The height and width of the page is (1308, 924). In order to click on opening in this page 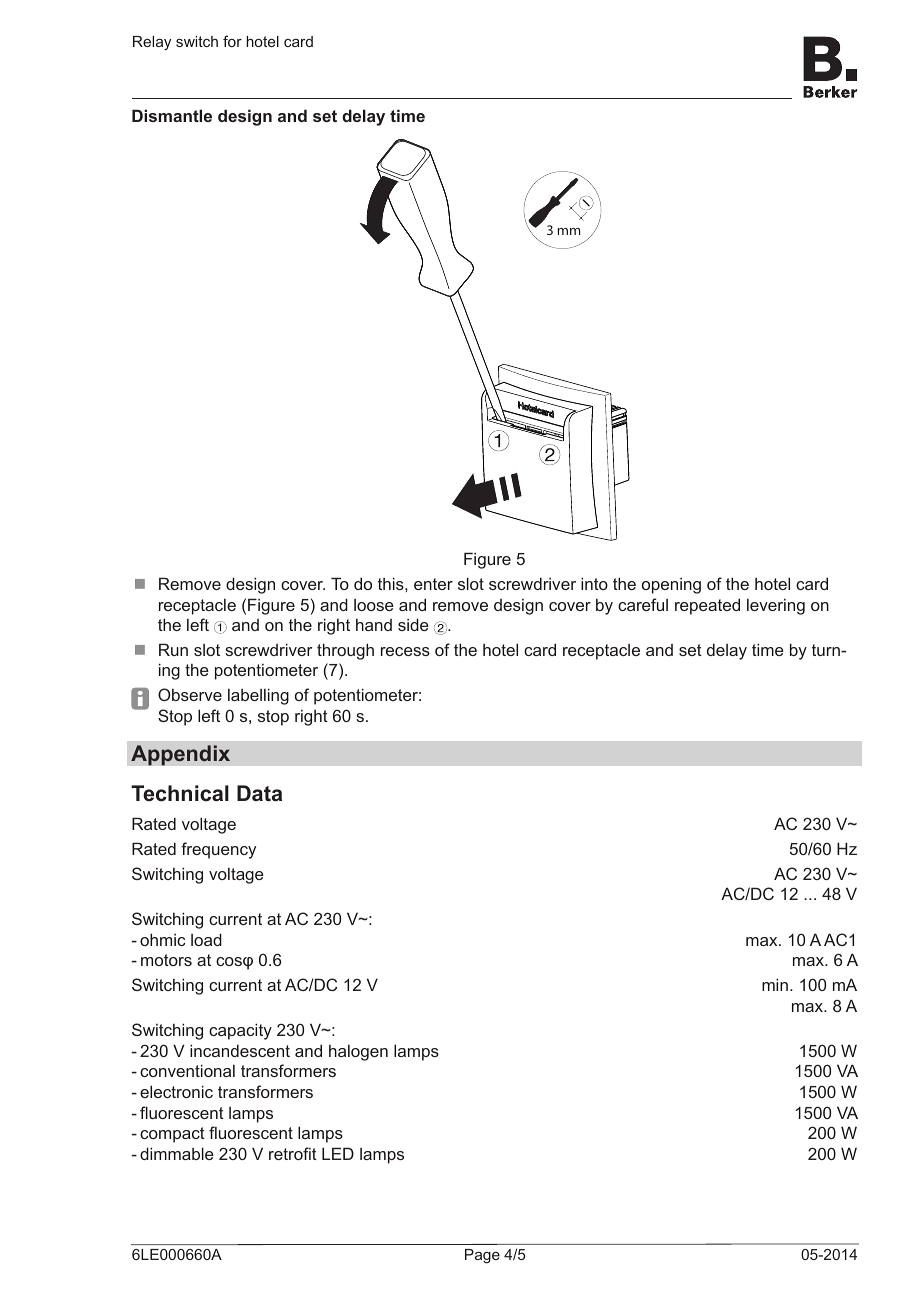, I will do `click(671, 586)`.
